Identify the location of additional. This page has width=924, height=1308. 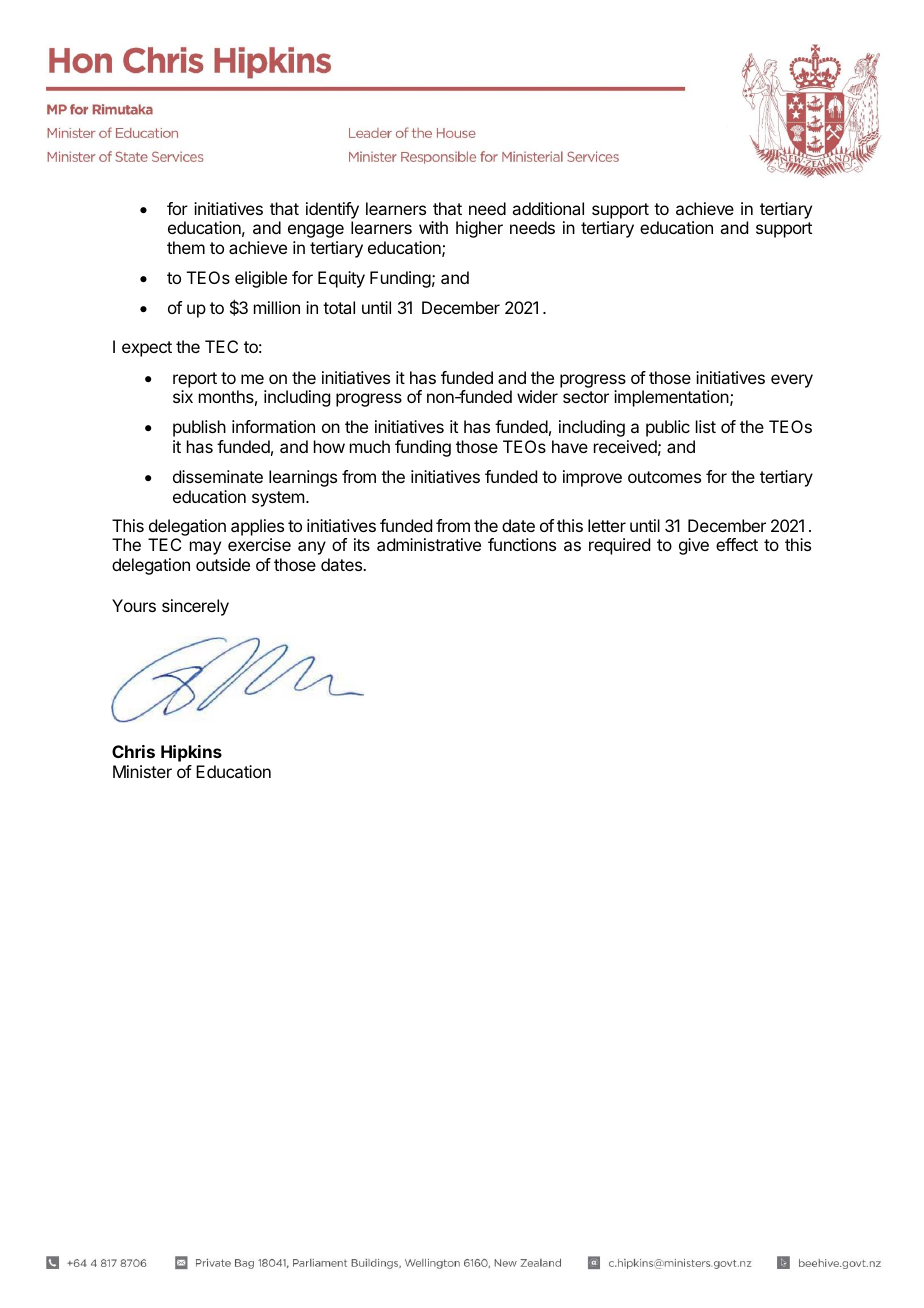
(548, 208).
